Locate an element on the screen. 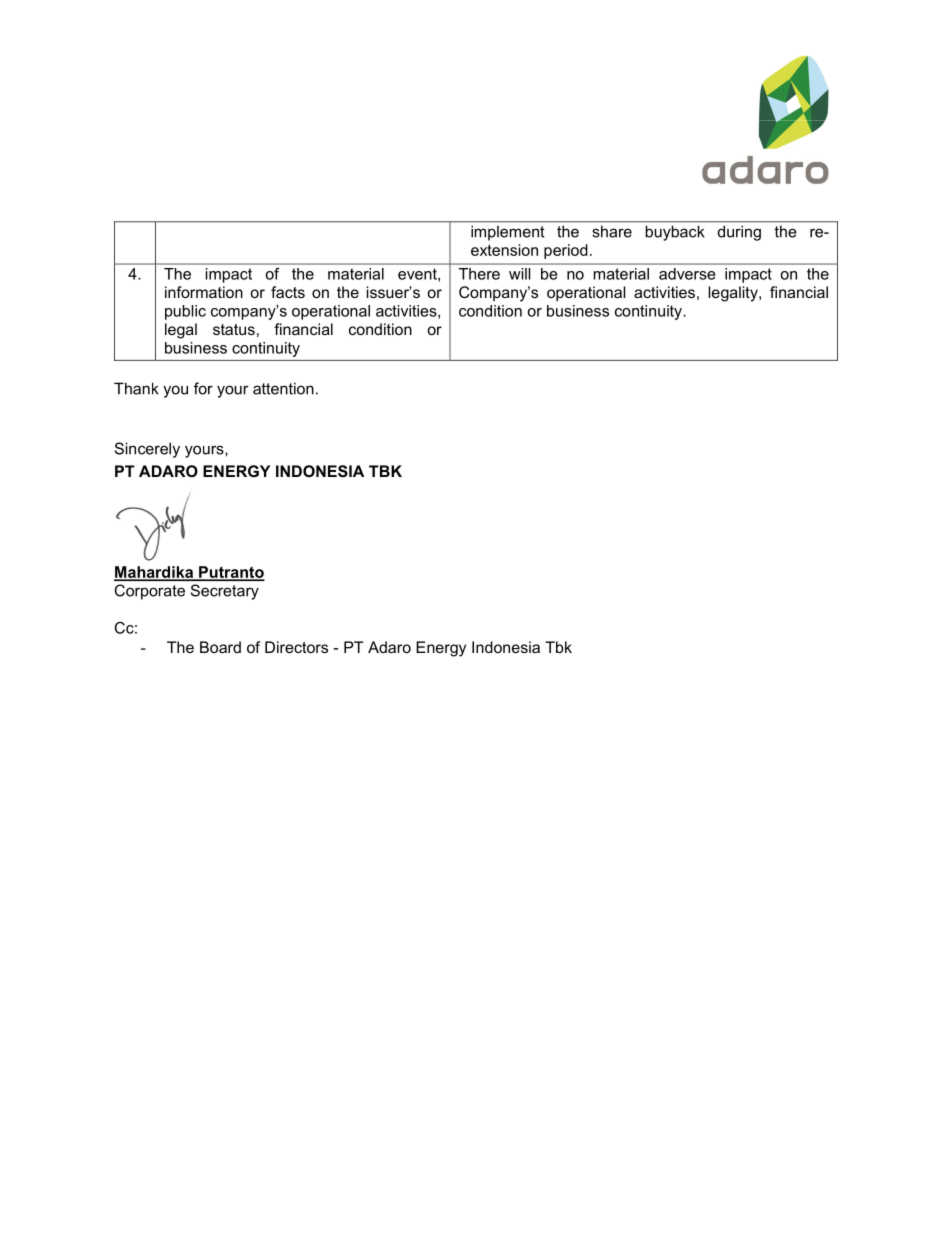  information is located at coordinates (204, 292).
